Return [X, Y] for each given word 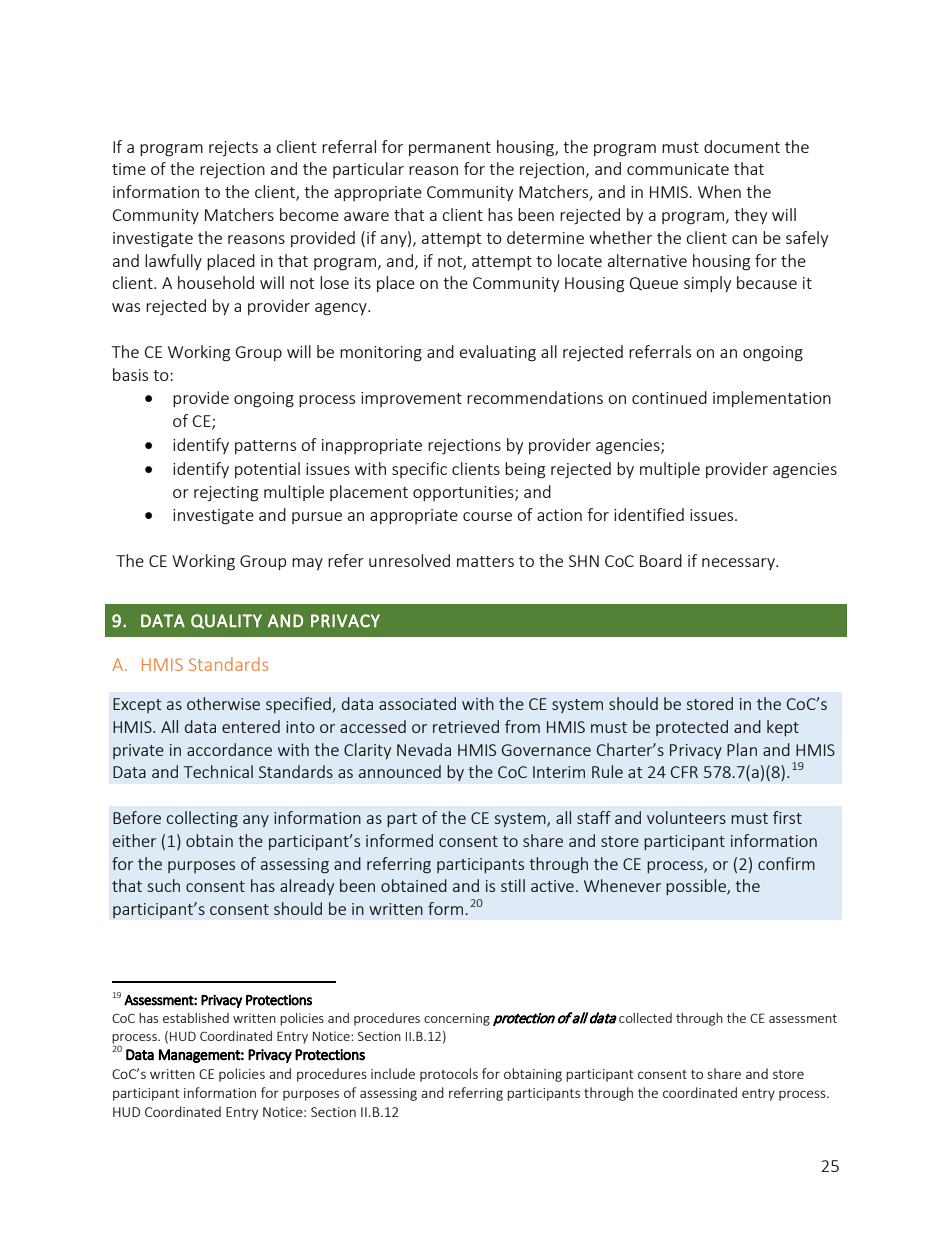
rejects [233, 148]
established [196, 1018]
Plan [742, 749]
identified [649, 514]
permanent [450, 149]
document [742, 146]
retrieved [466, 726]
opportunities [464, 493]
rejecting [226, 494]
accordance [229, 749]
